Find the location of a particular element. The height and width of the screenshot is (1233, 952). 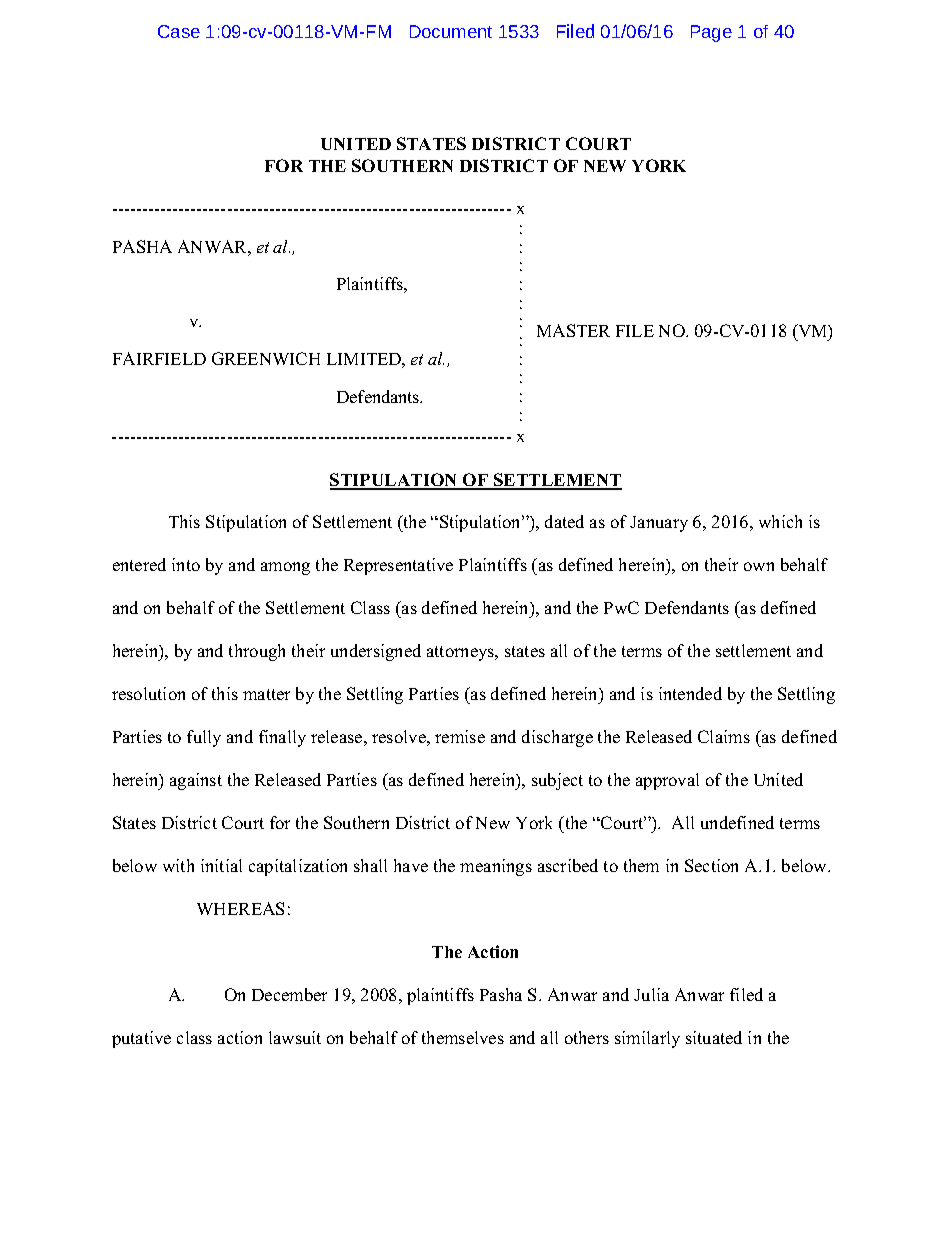

Document is located at coordinates (451, 31).
